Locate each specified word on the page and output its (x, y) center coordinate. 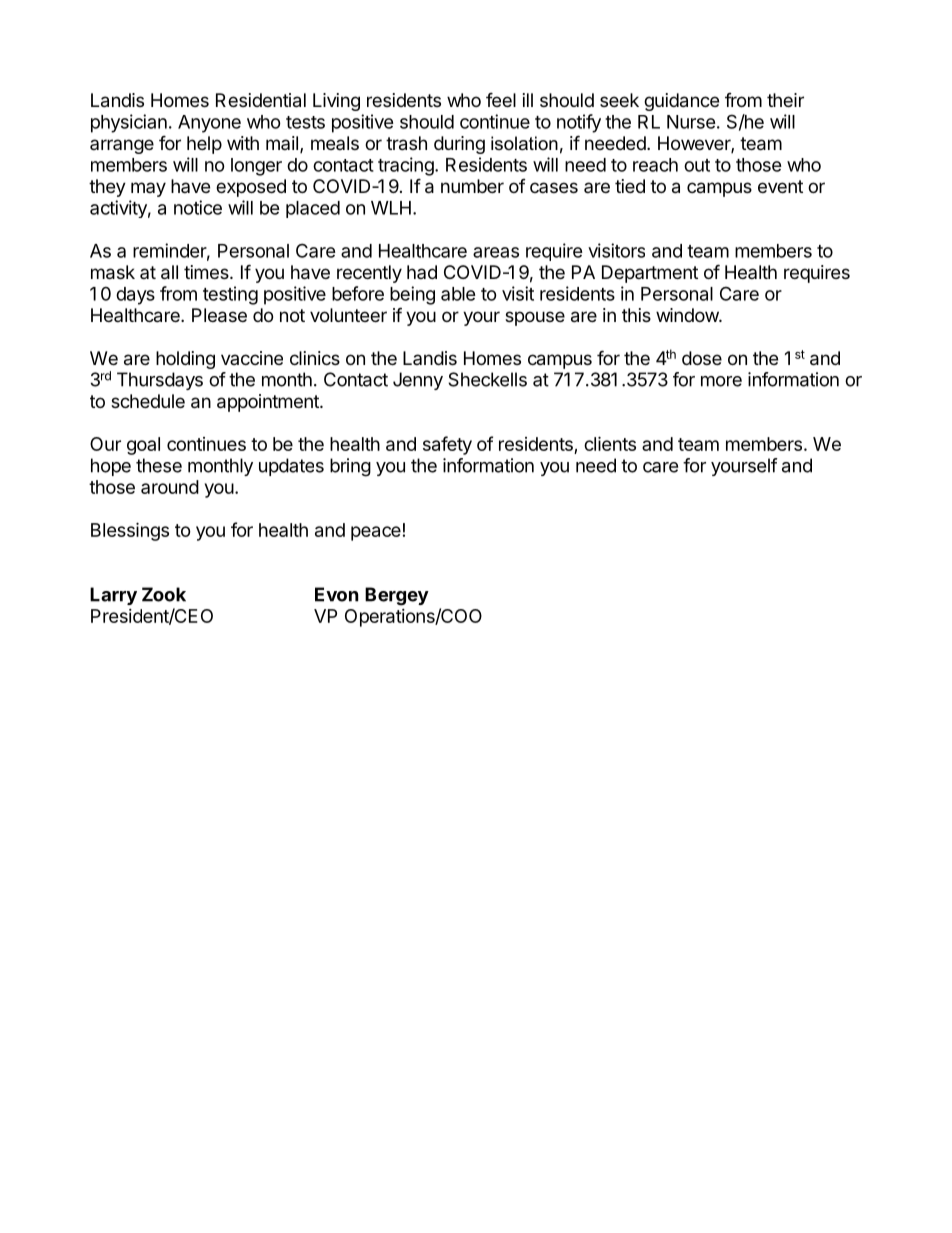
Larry (113, 596)
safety (447, 445)
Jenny (418, 381)
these (159, 465)
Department (650, 274)
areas (496, 252)
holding (185, 360)
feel (501, 99)
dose (702, 358)
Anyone (209, 124)
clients (610, 443)
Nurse (691, 122)
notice (198, 207)
